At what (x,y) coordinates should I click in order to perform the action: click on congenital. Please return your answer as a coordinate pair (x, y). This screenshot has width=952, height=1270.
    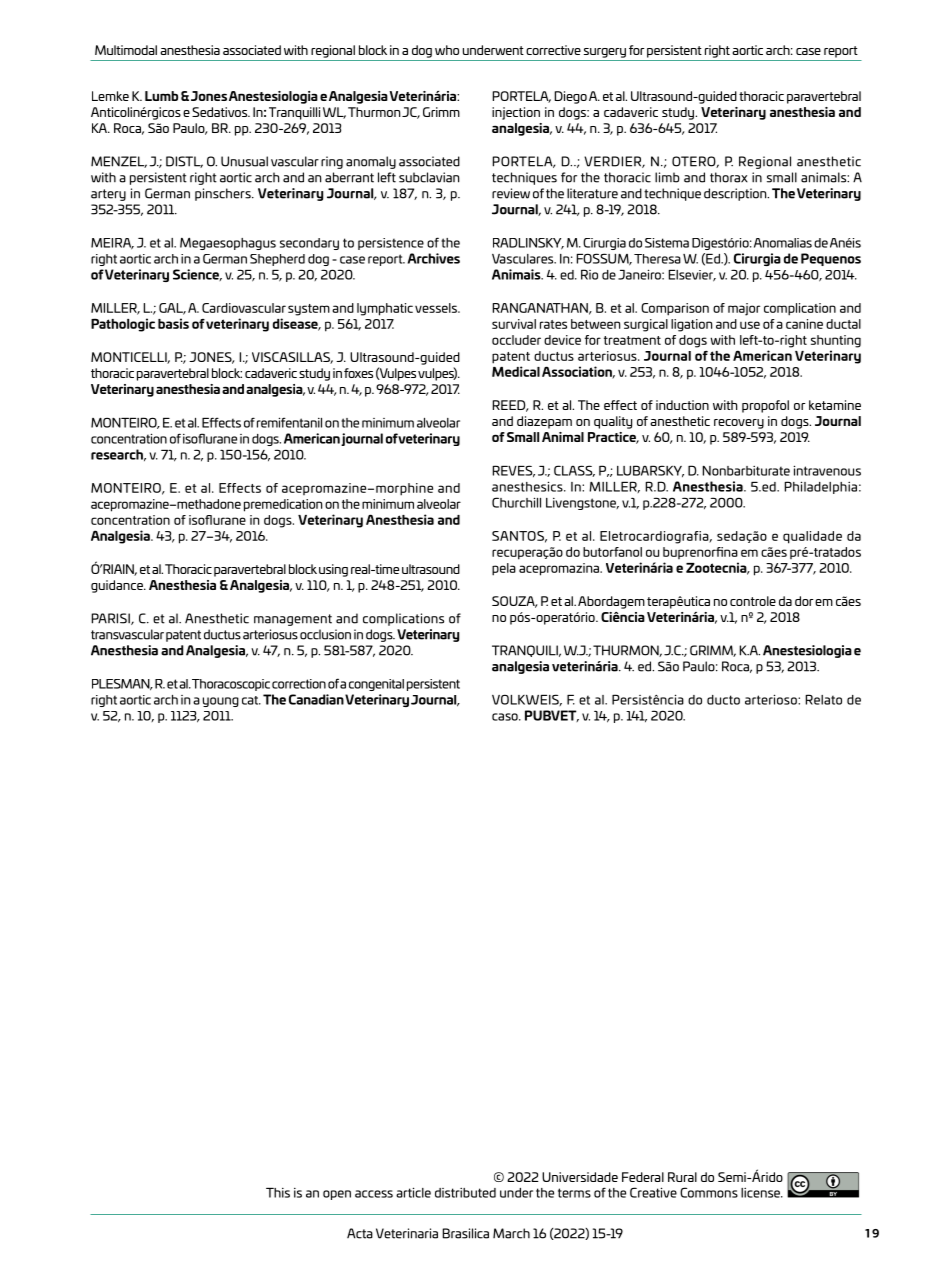
    Looking at the image, I should click on (376, 685).
